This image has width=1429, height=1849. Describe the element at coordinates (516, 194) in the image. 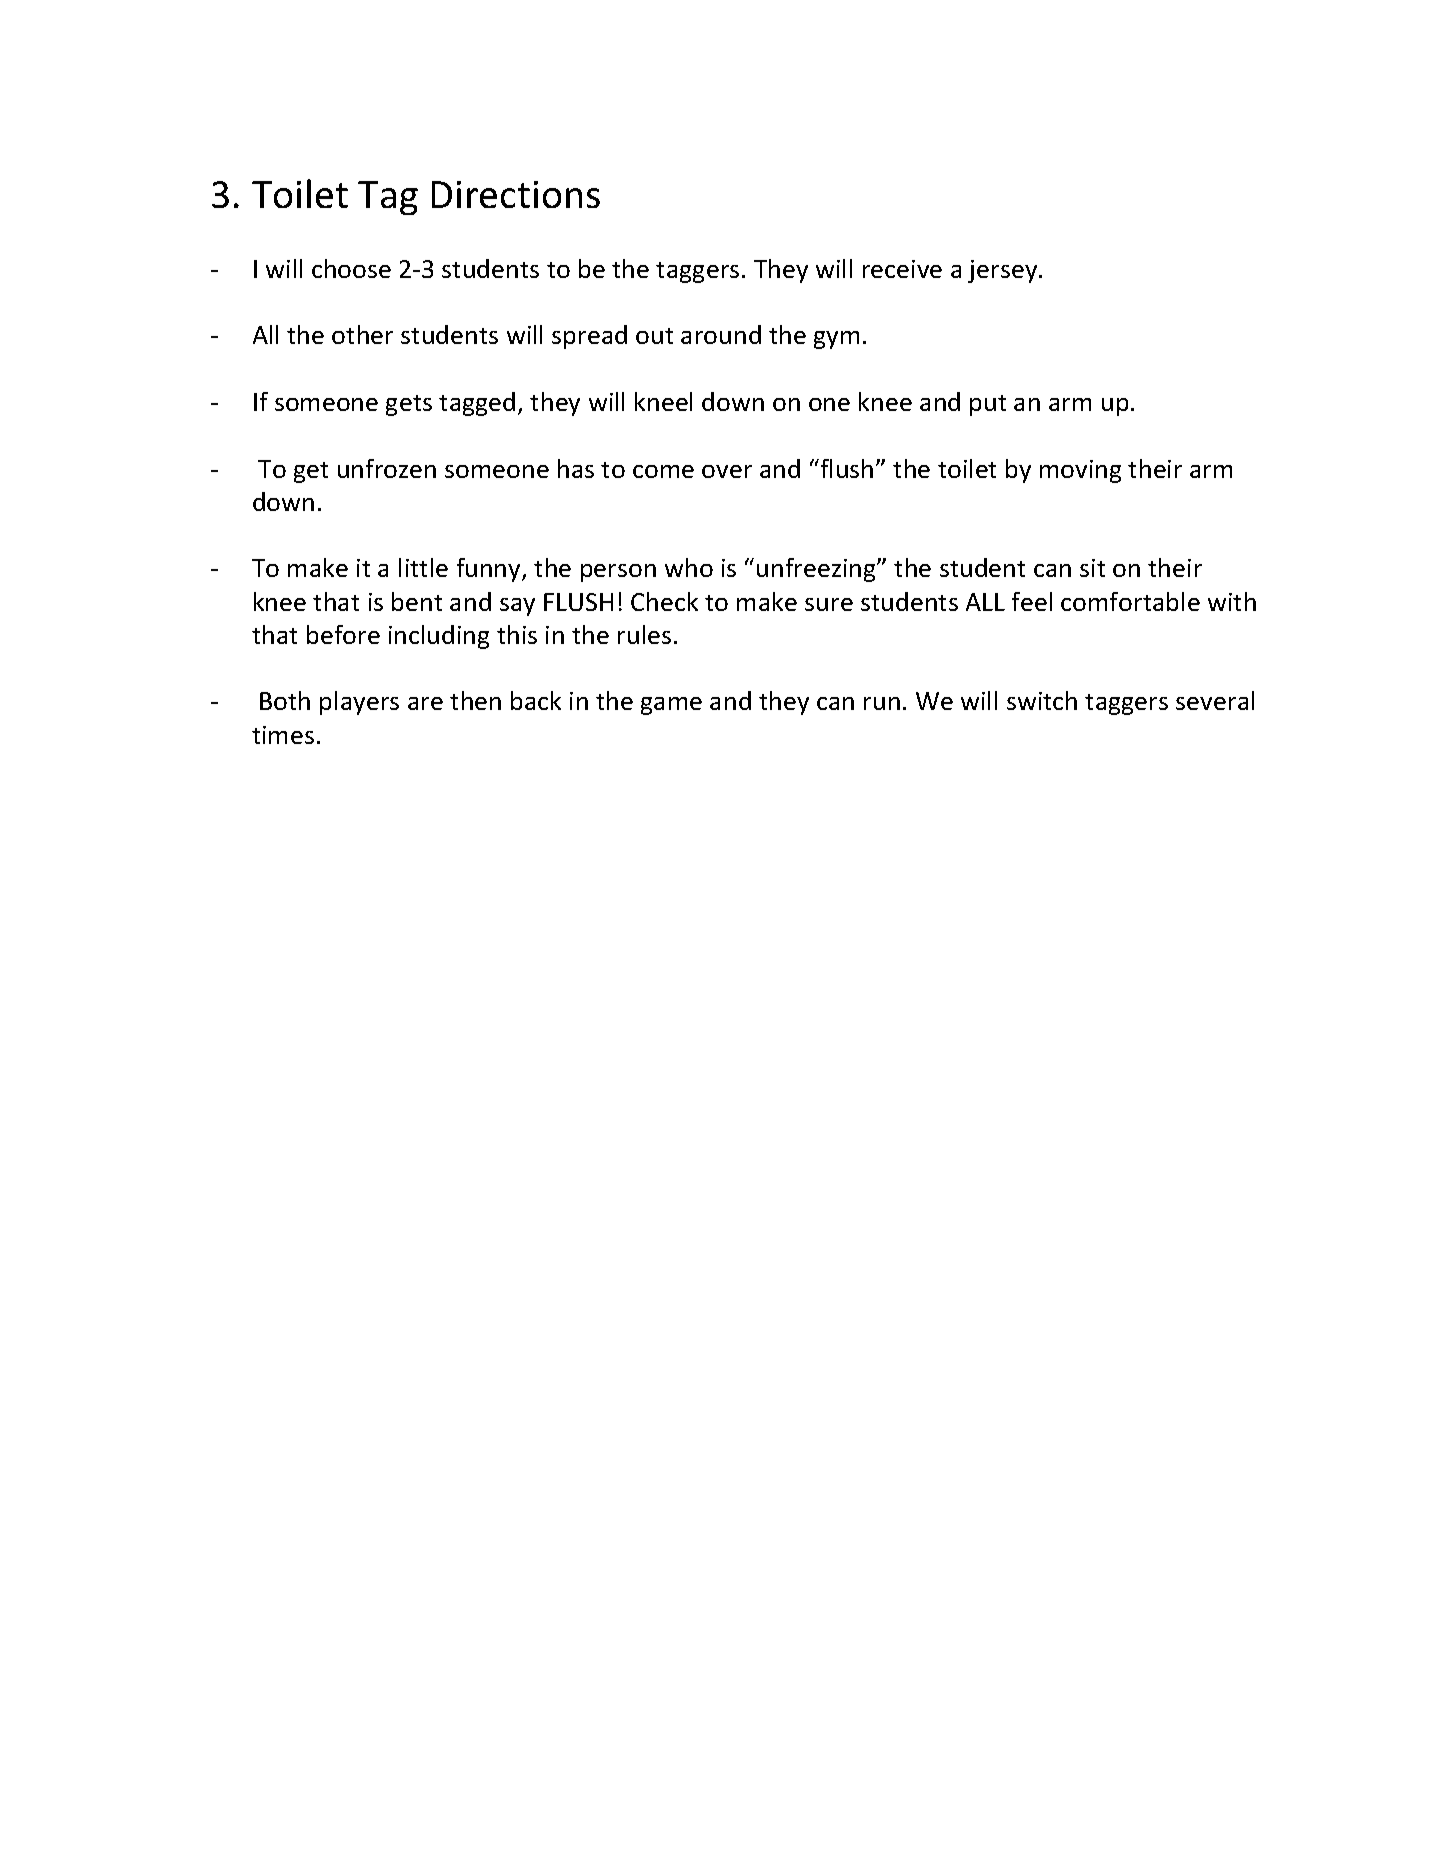

I see `Directions` at that location.
